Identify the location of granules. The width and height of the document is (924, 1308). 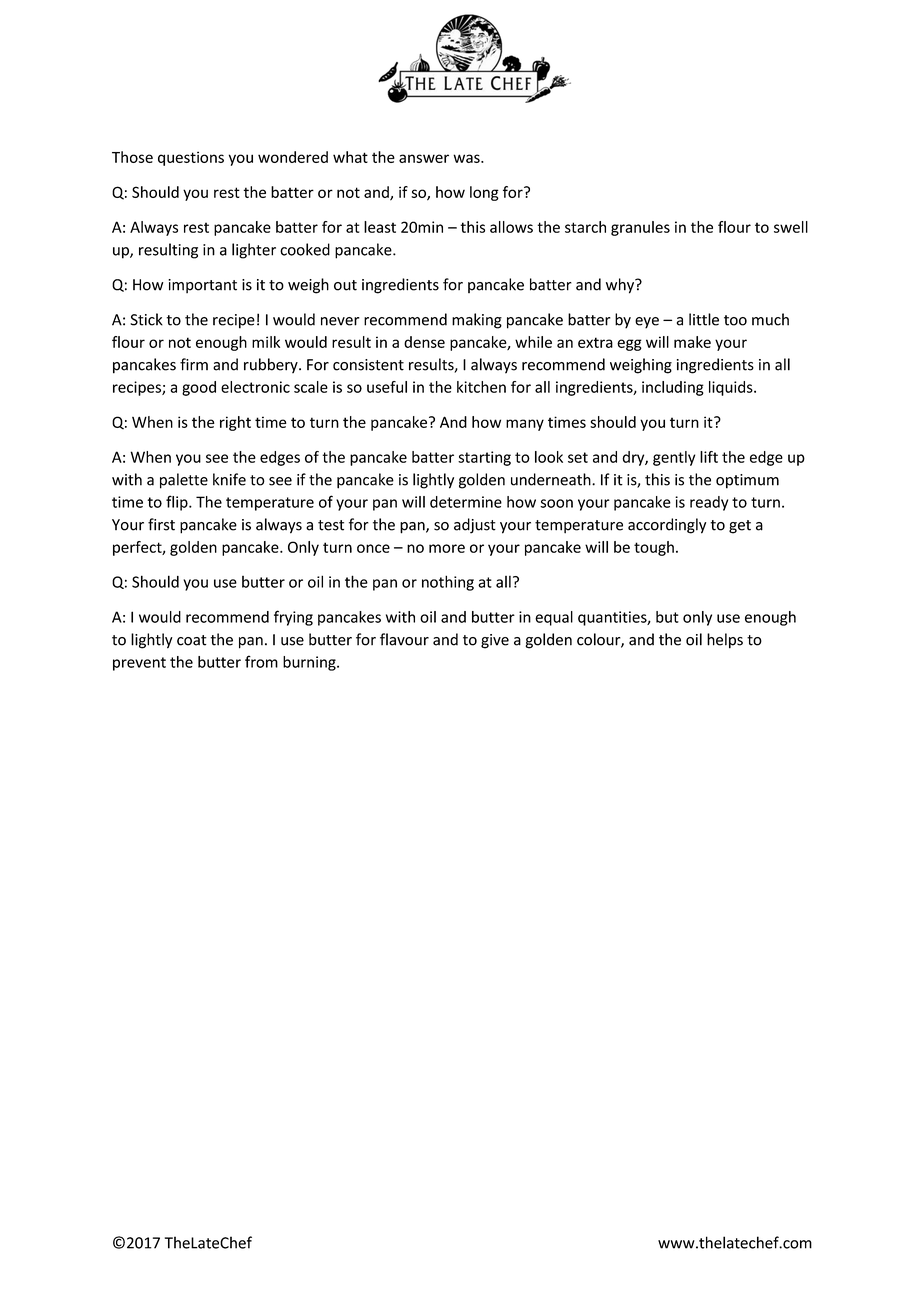
(640, 228).
